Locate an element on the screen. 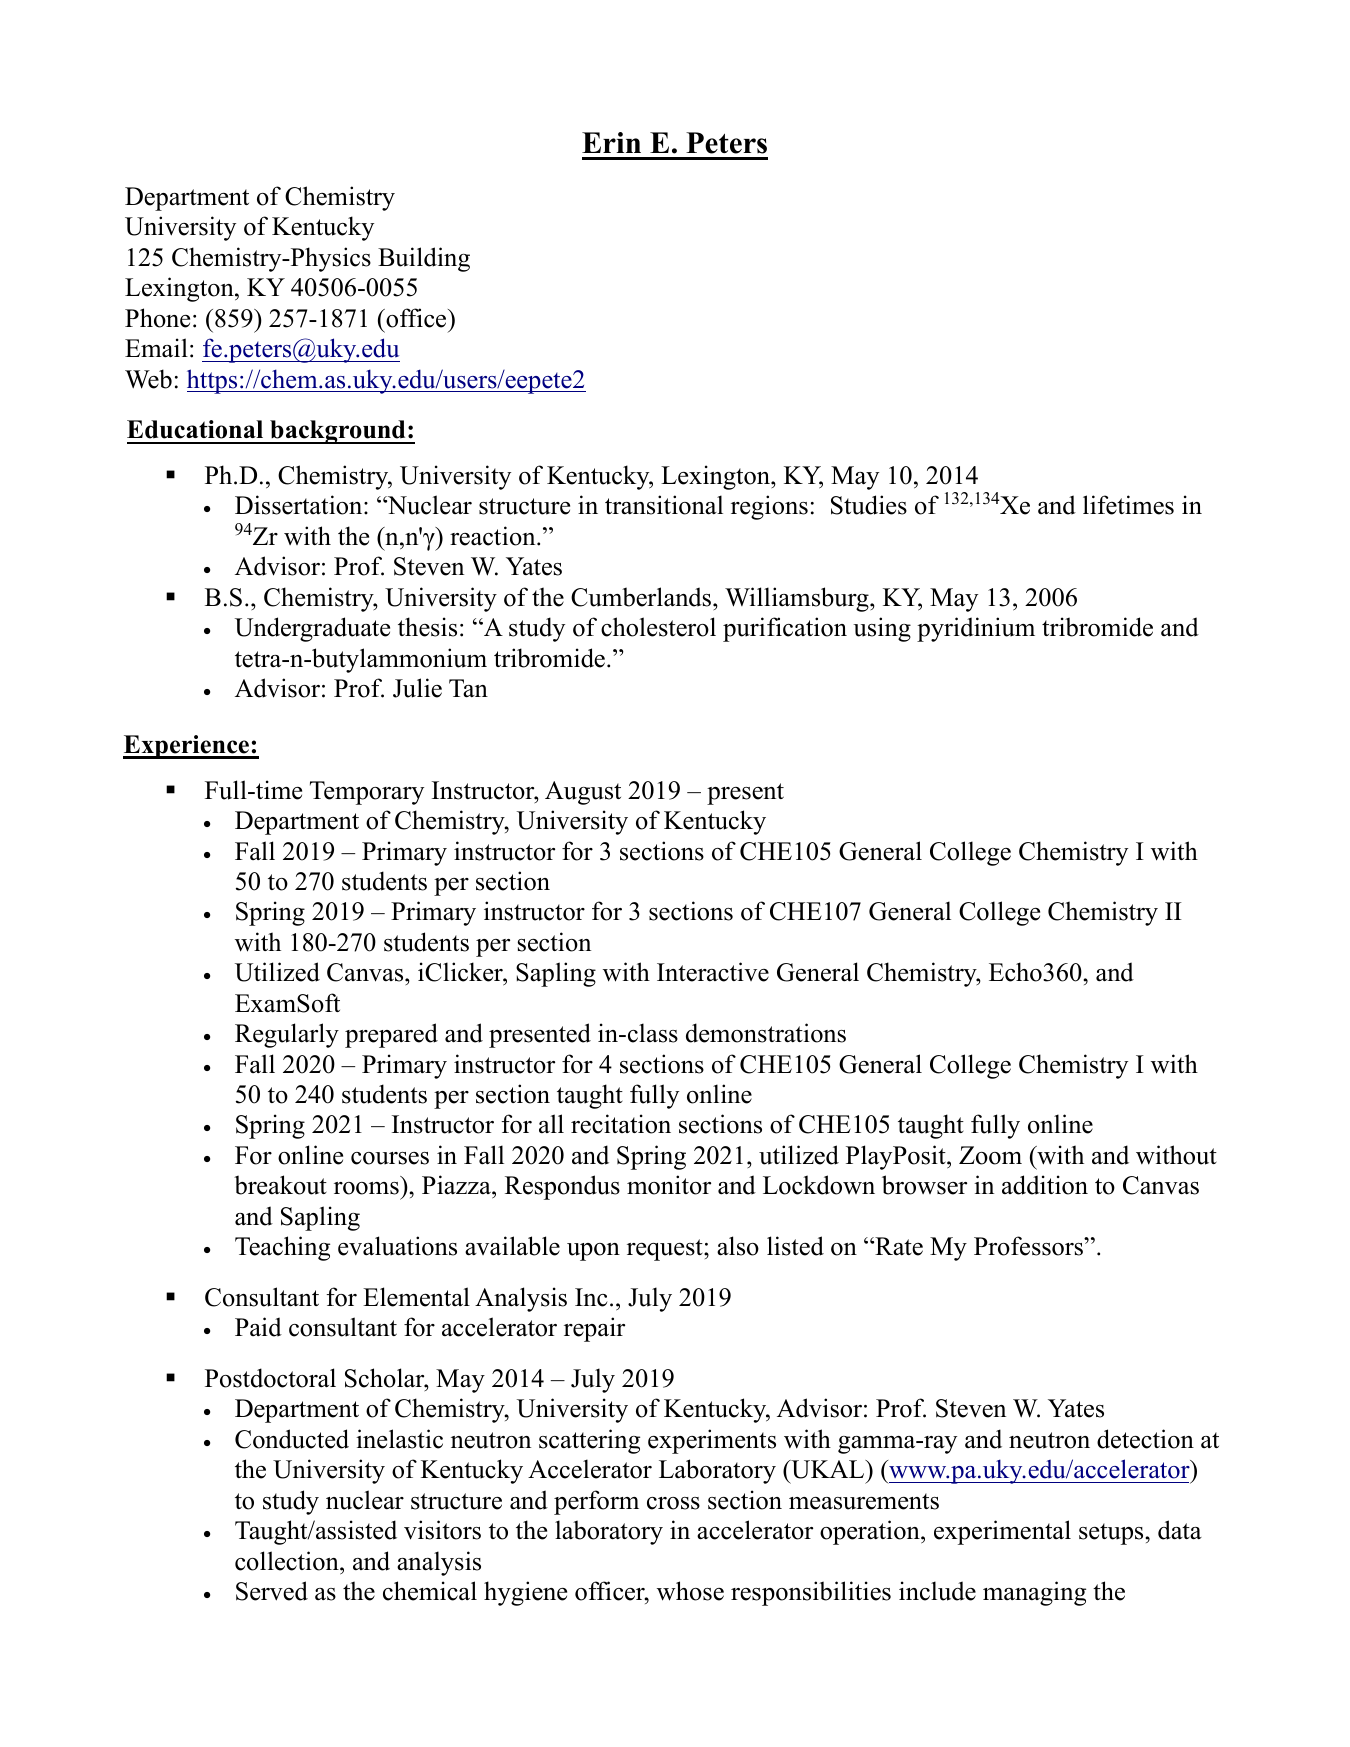  Regularly is located at coordinates (287, 1035).
